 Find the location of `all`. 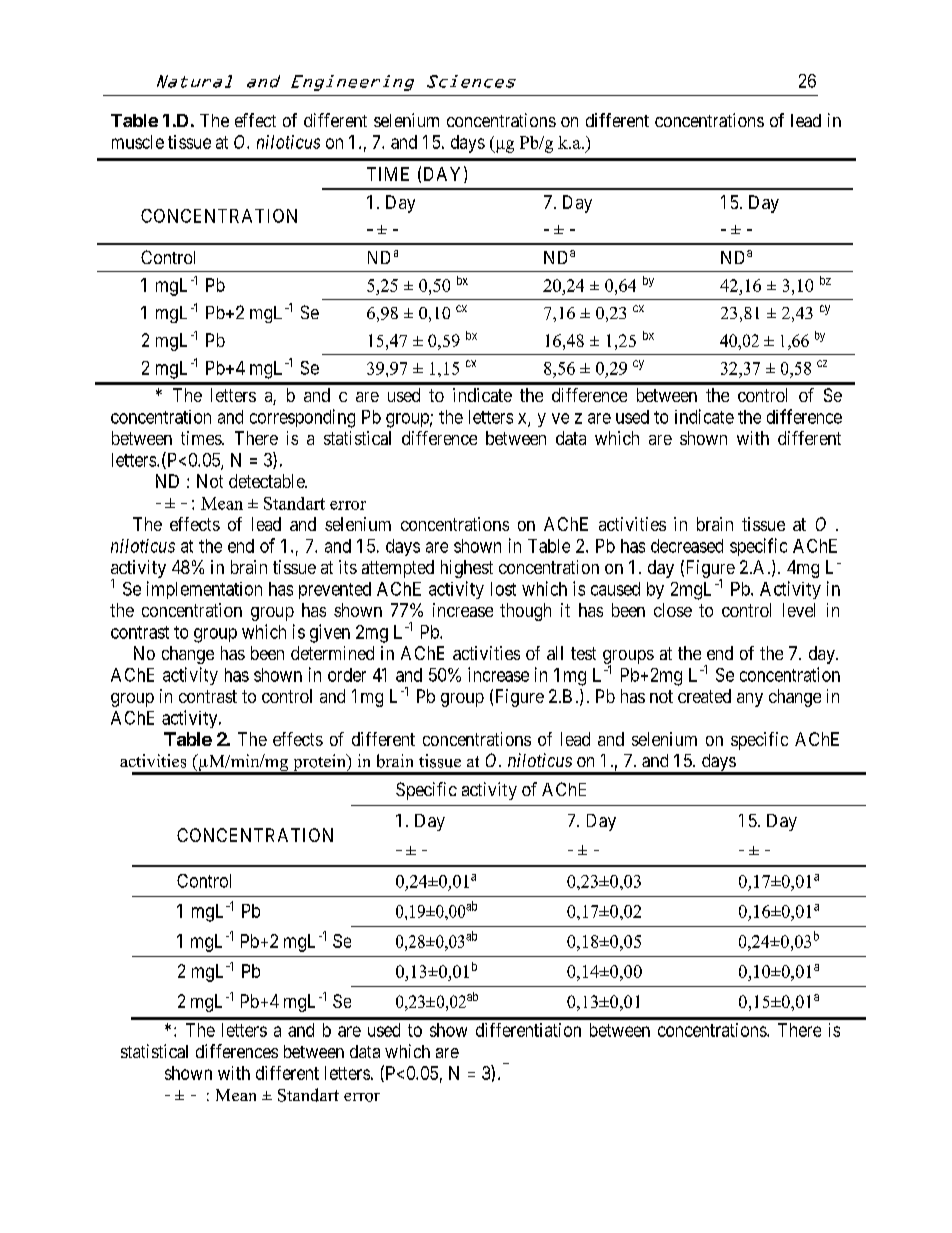

all is located at coordinates (555, 653).
